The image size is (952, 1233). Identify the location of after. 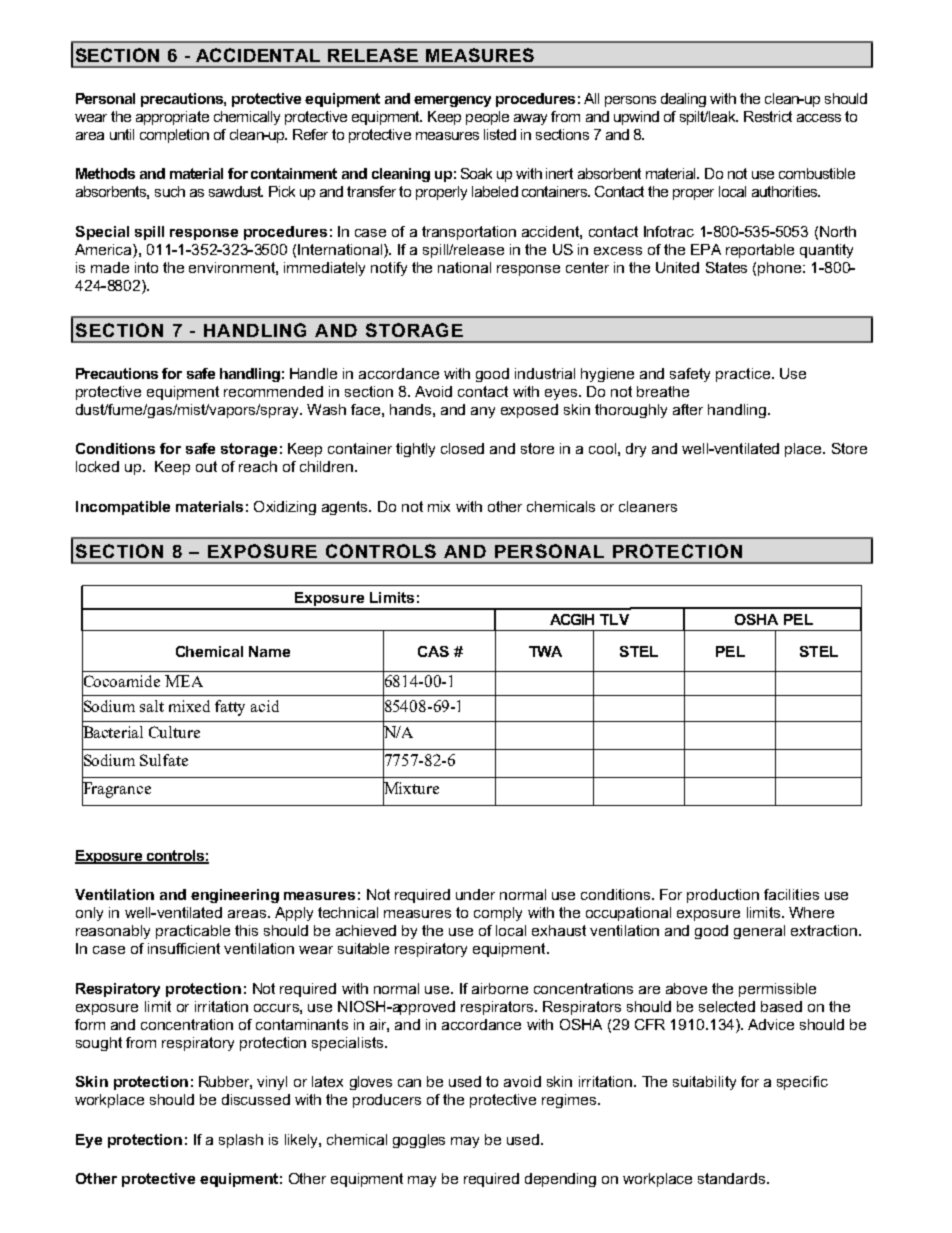
(688, 409).
